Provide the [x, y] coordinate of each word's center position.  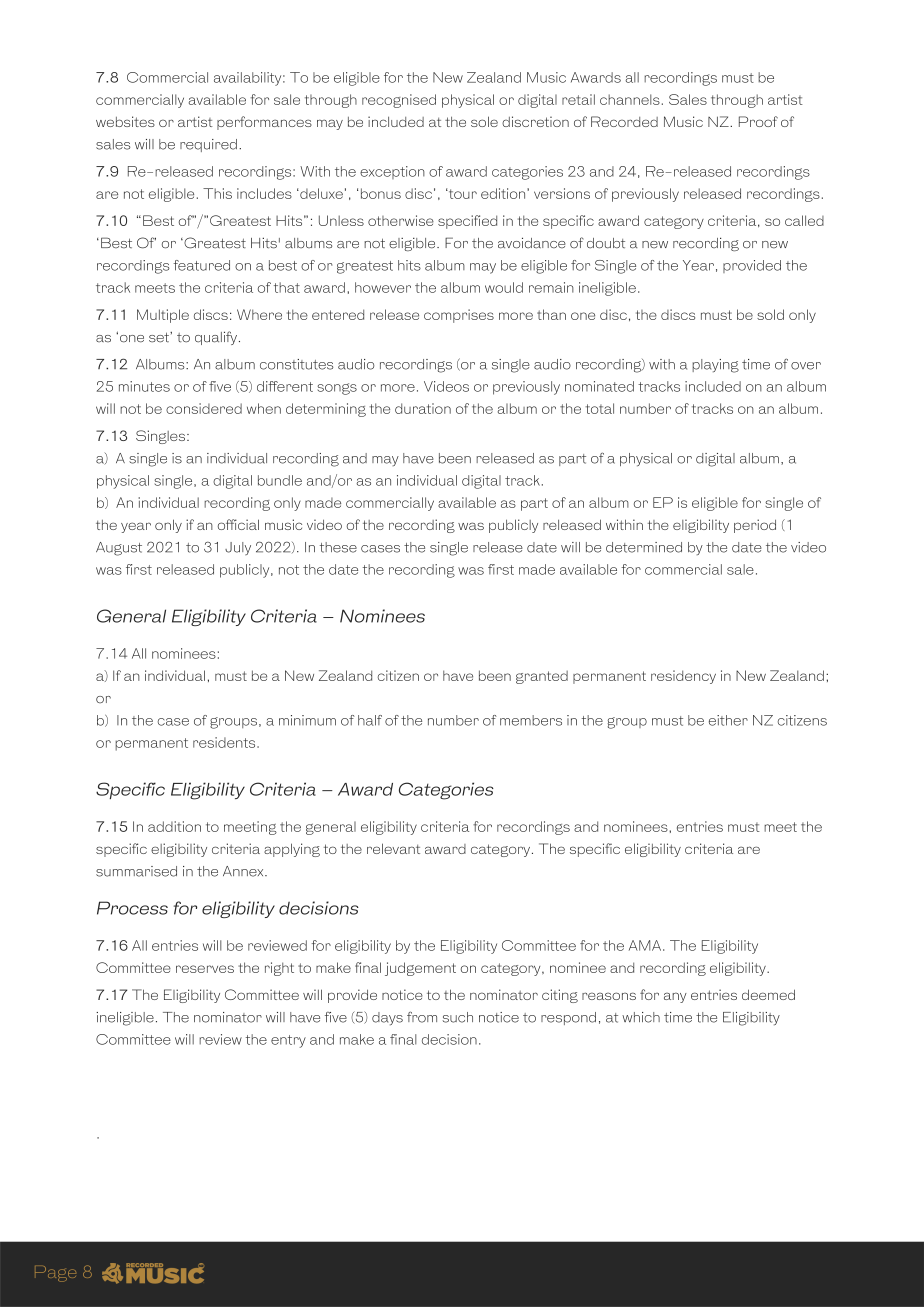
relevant [393, 848]
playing [715, 366]
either [728, 720]
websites [125, 121]
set [160, 337]
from [422, 1017]
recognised [399, 101]
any [675, 997]
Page [55, 1274]
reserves [205, 969]
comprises [459, 316]
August [119, 549]
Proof [758, 121]
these [338, 547]
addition [174, 826]
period [755, 526]
